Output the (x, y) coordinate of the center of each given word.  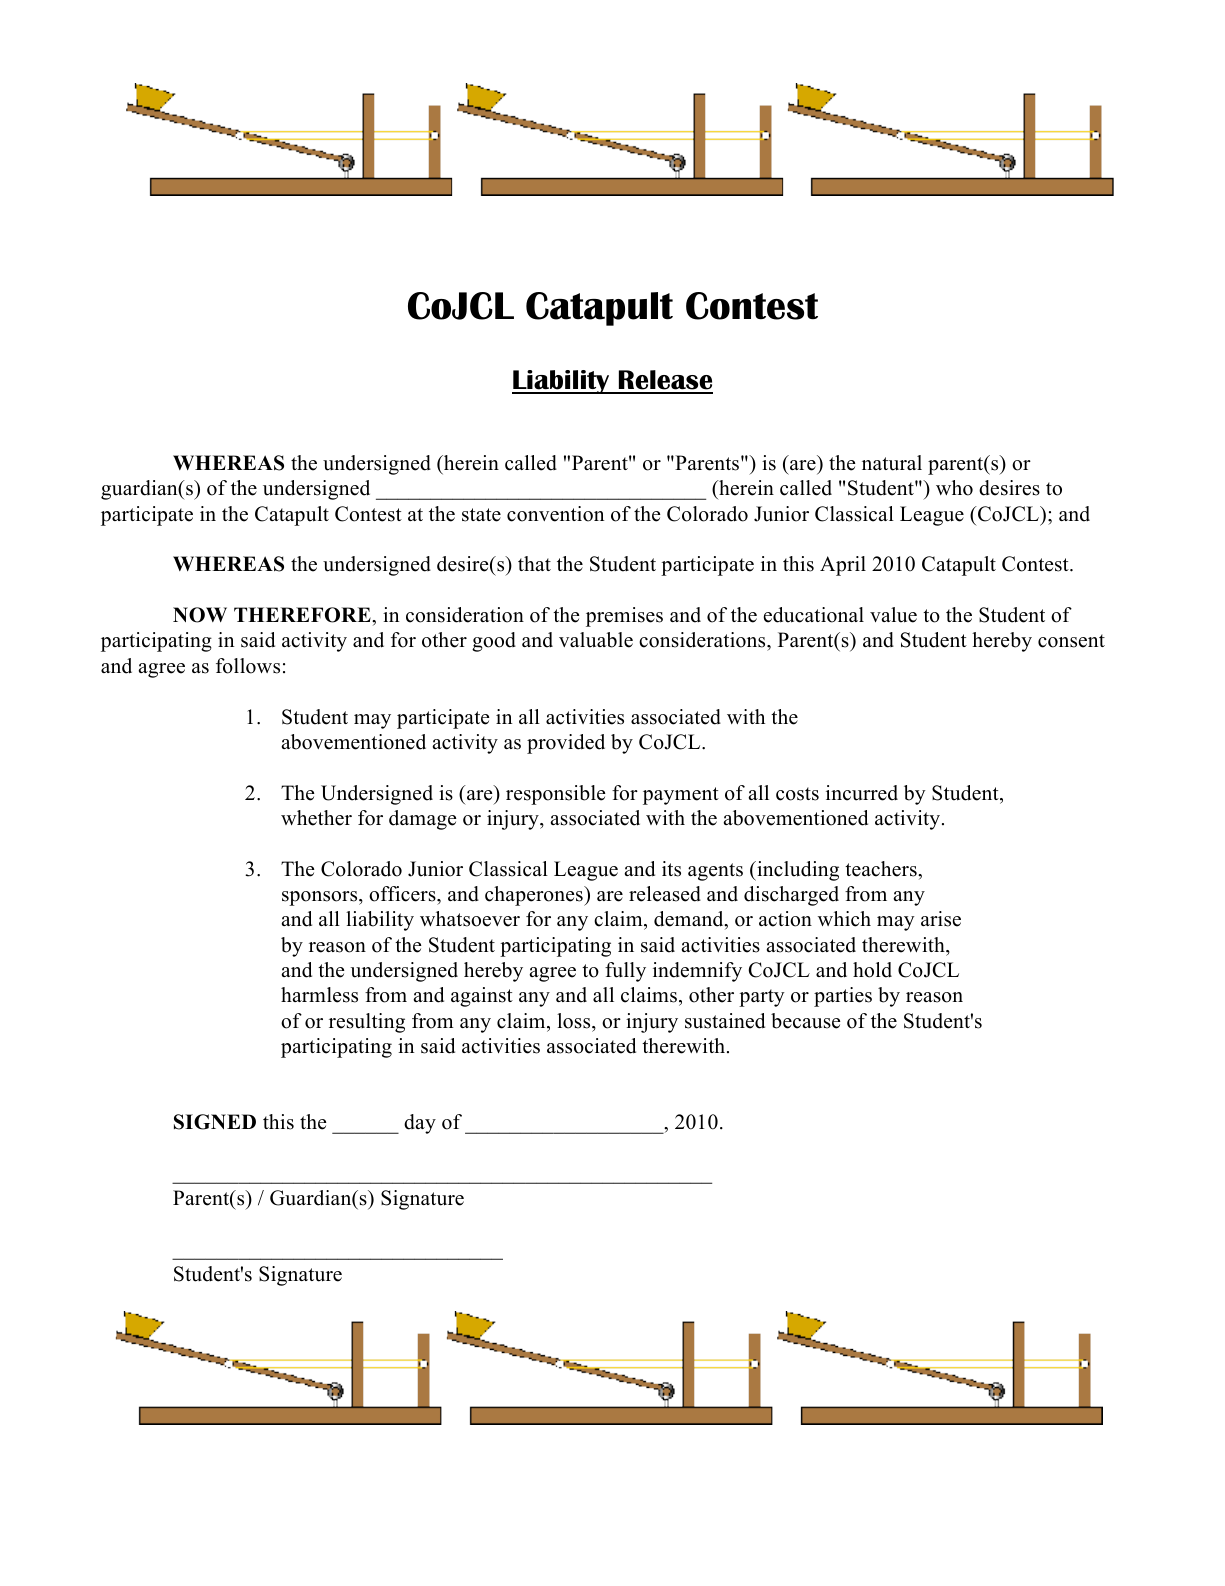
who (954, 488)
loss (575, 1021)
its (671, 869)
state (481, 515)
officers (403, 894)
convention (555, 514)
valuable (596, 640)
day (420, 1124)
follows (248, 666)
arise (941, 919)
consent (1071, 641)
